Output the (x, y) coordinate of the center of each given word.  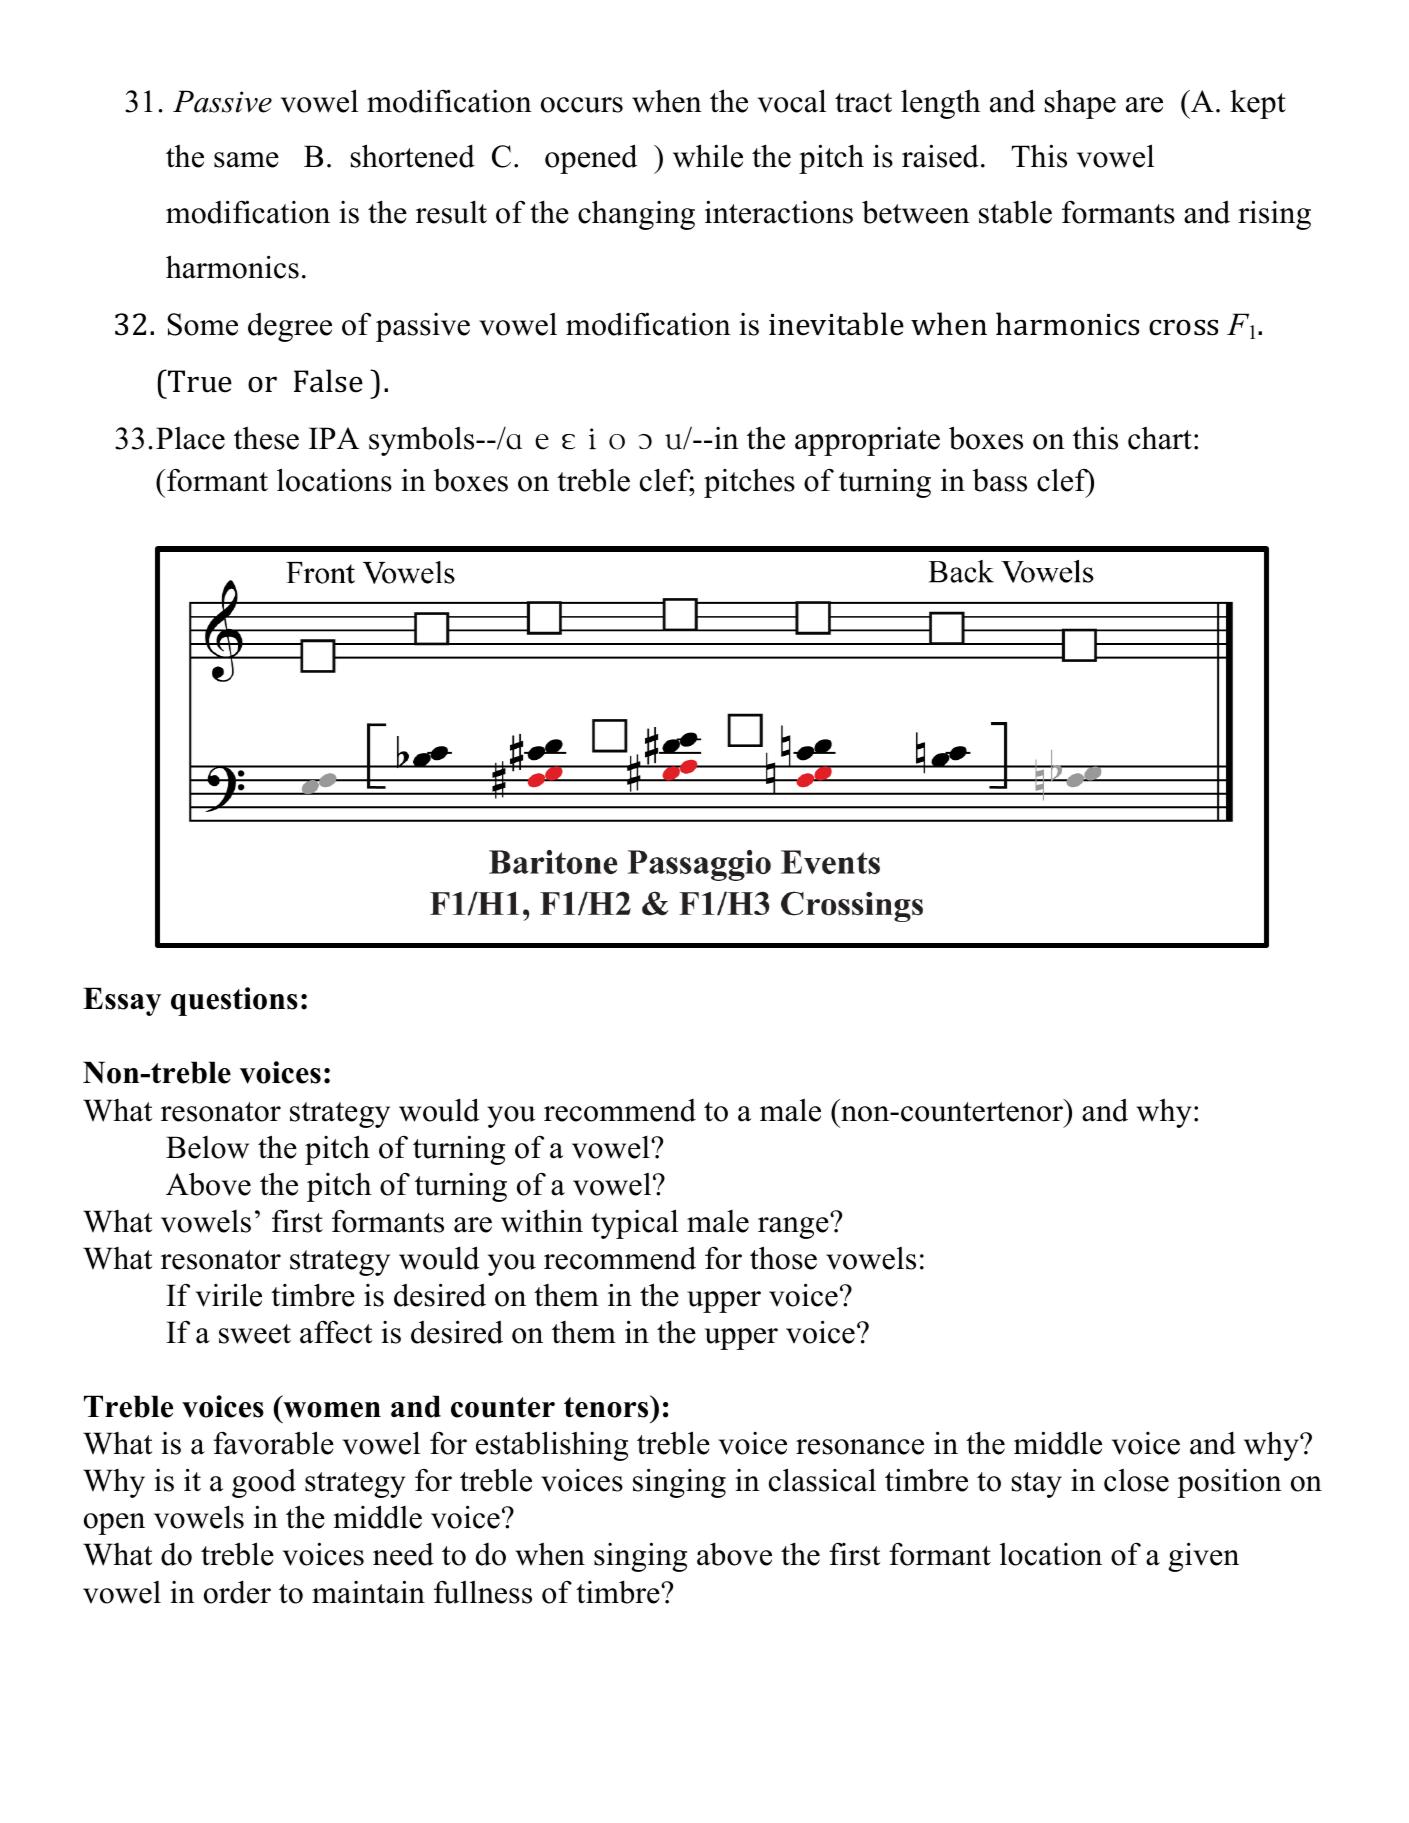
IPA (334, 438)
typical (634, 1224)
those (783, 1258)
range (794, 1227)
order (237, 1592)
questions (234, 1001)
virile (229, 1295)
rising (1274, 215)
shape (1080, 104)
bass (1000, 480)
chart (1160, 438)
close (1136, 1480)
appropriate (867, 441)
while (708, 156)
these (266, 438)
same (246, 160)
